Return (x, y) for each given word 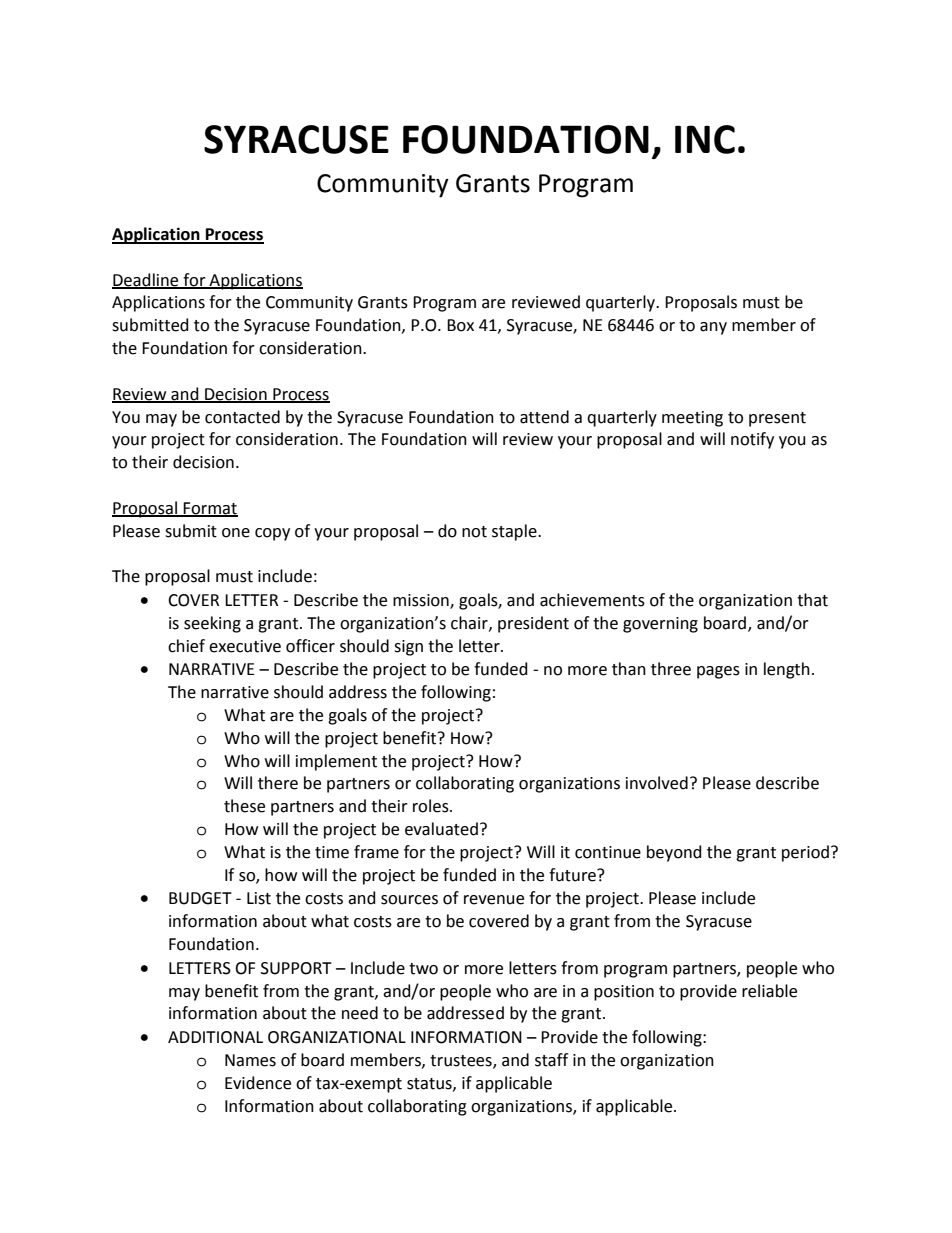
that (812, 600)
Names (250, 1060)
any (713, 328)
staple (515, 532)
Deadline (146, 280)
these (244, 806)
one (236, 533)
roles (432, 806)
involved (657, 783)
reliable (769, 991)
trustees (462, 1062)
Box (460, 325)
